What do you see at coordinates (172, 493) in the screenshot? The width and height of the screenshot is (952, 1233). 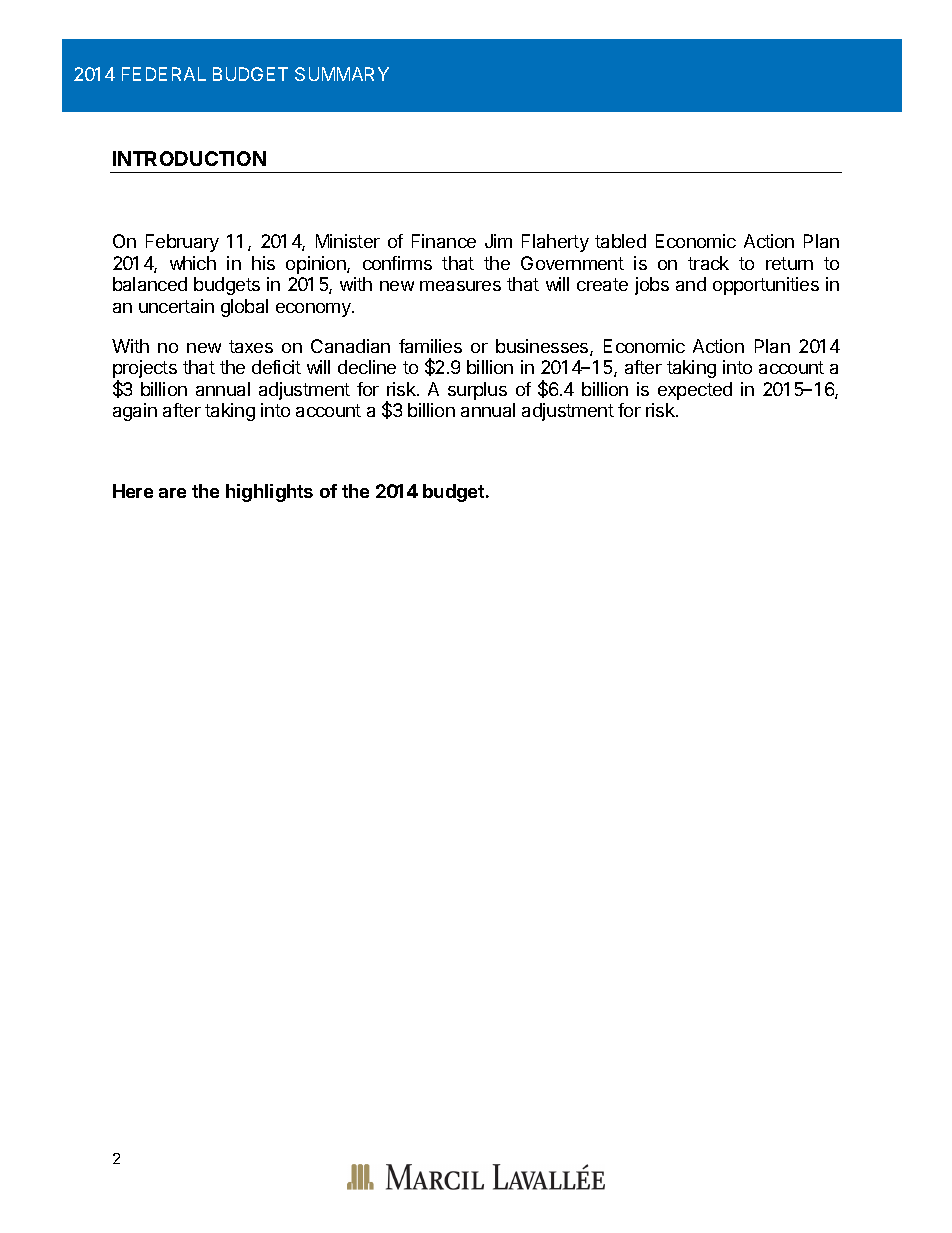 I see `are` at bounding box center [172, 493].
